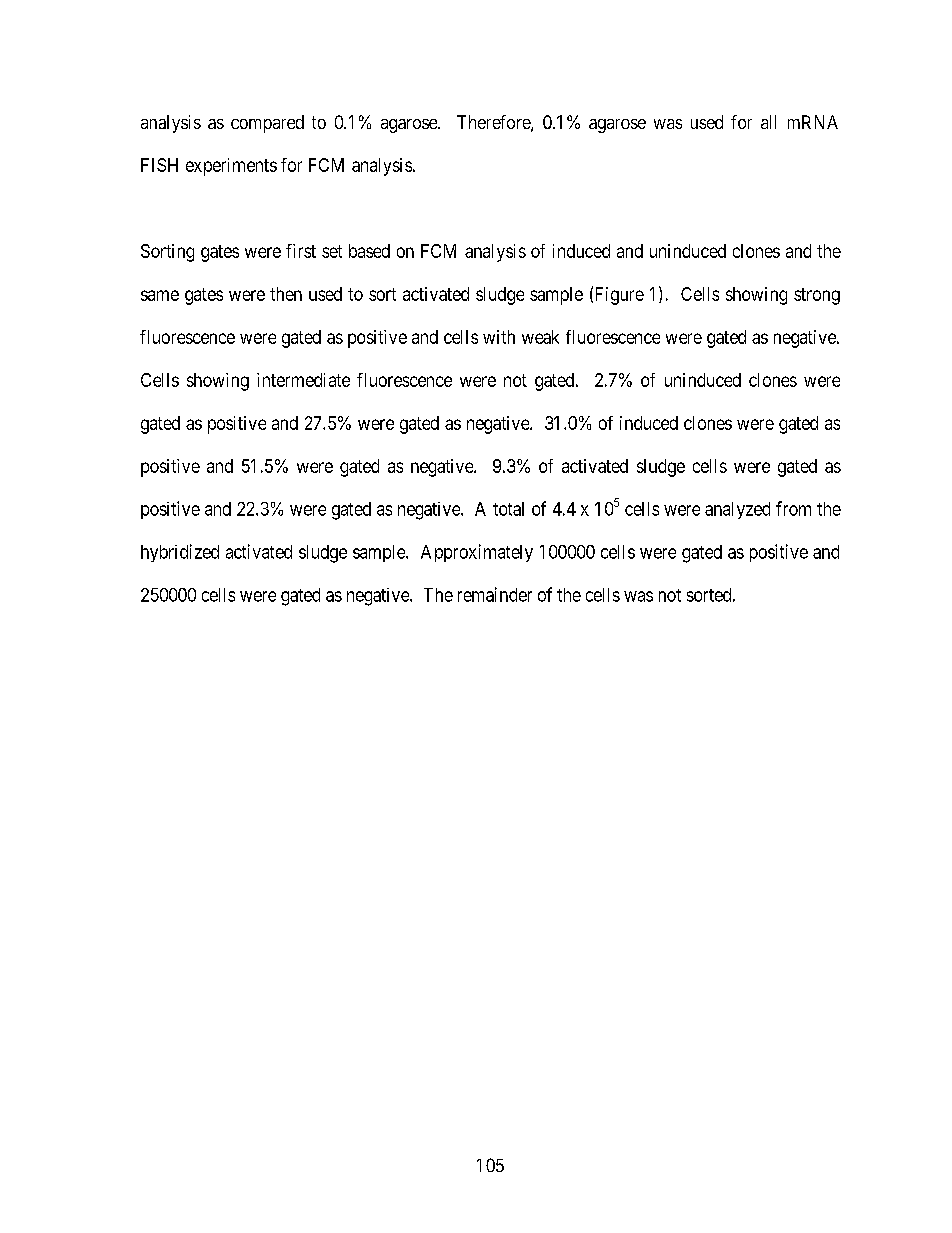  I want to click on compared, so click(267, 124).
